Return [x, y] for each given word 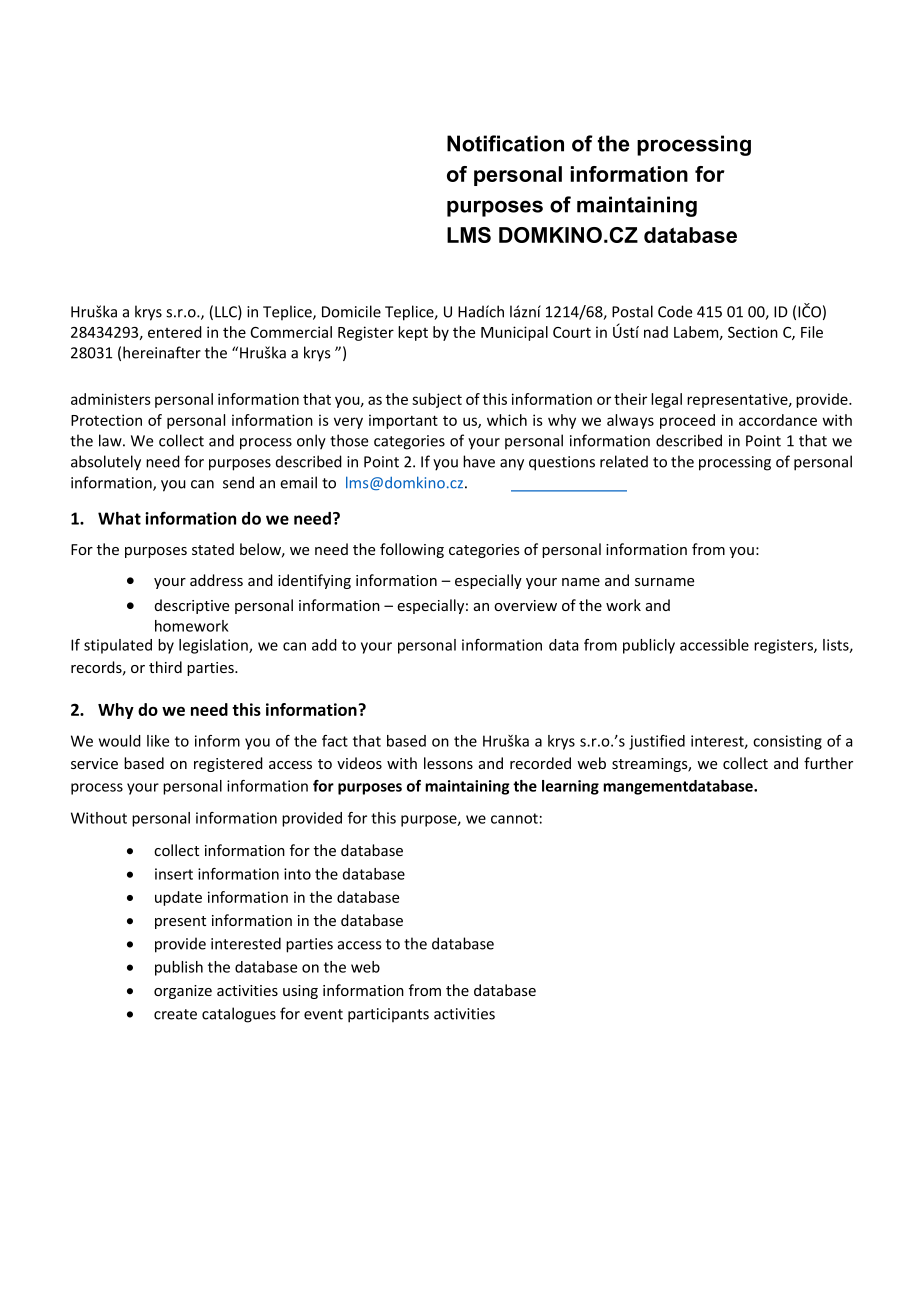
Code [675, 311]
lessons [448, 763]
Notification [505, 143]
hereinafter [162, 352]
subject [437, 400]
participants [388, 1015]
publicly [649, 646]
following [412, 550]
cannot [514, 818]
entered [175, 332]
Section [753, 332]
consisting [787, 742]
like [158, 741]
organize [183, 992]
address [216, 580]
